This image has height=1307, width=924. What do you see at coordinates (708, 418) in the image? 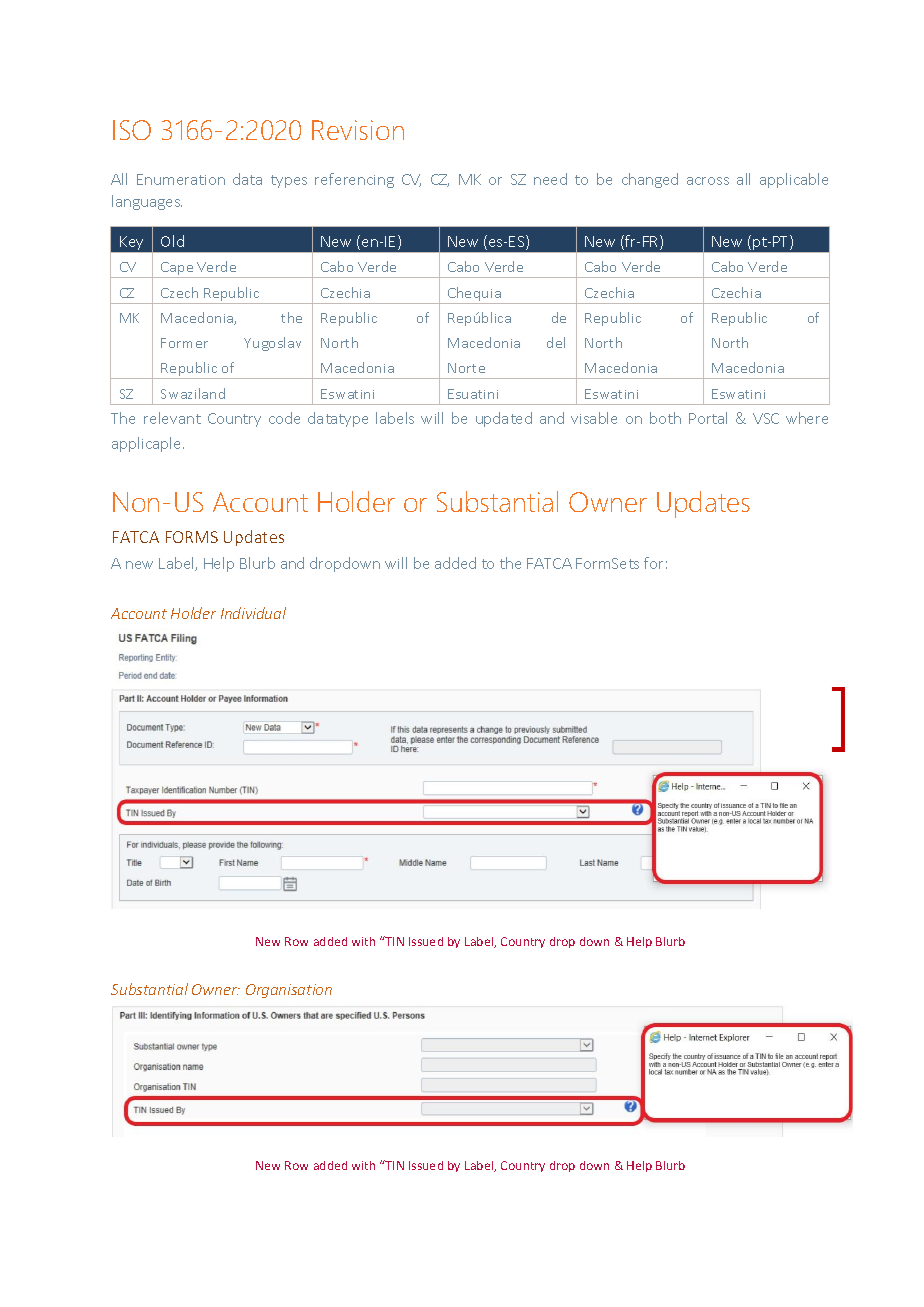
I see `Portal` at bounding box center [708, 418].
